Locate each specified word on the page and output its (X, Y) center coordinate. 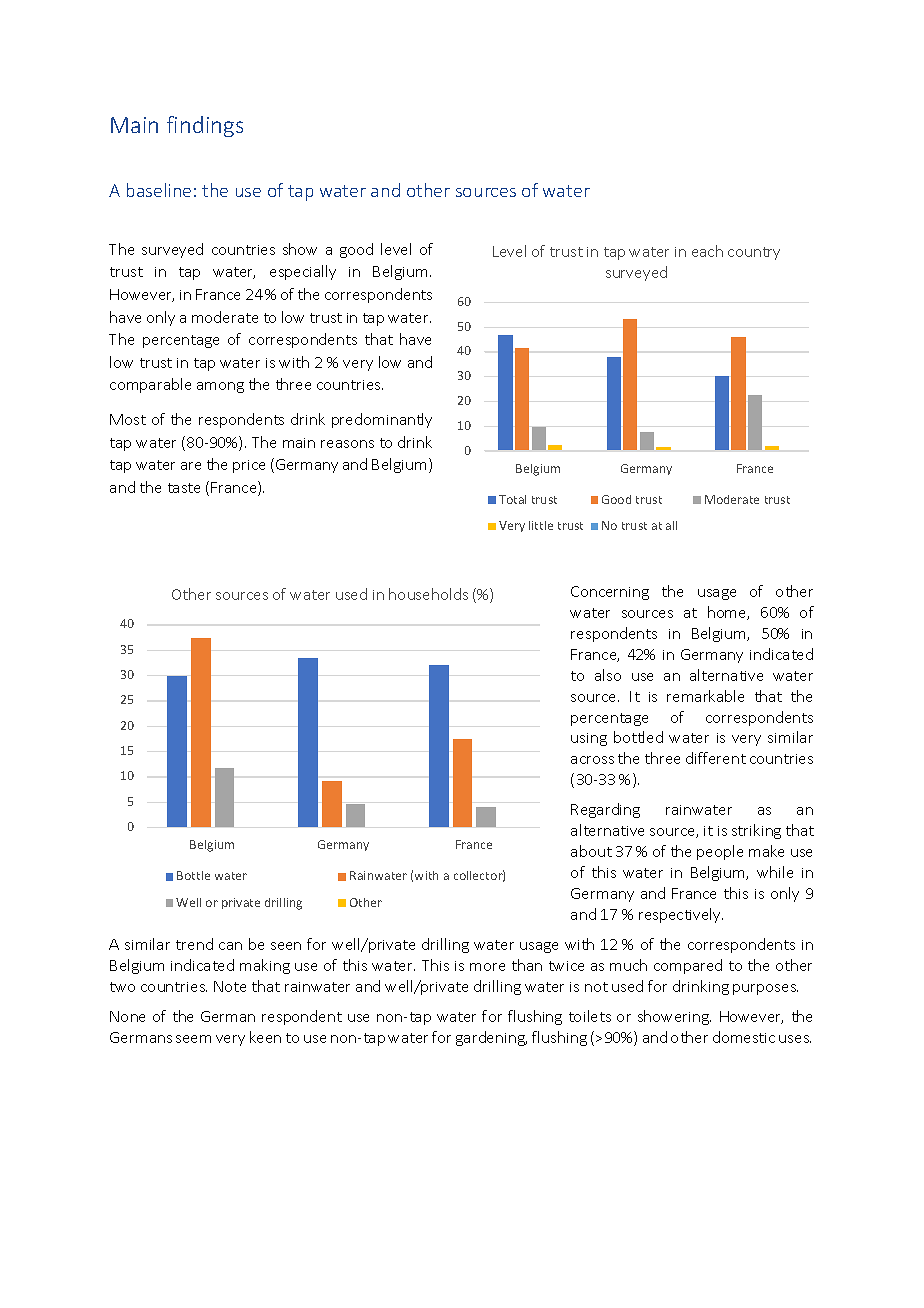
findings (205, 126)
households (428, 594)
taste (184, 488)
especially (303, 272)
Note (230, 986)
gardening (491, 1038)
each (707, 251)
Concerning (610, 593)
